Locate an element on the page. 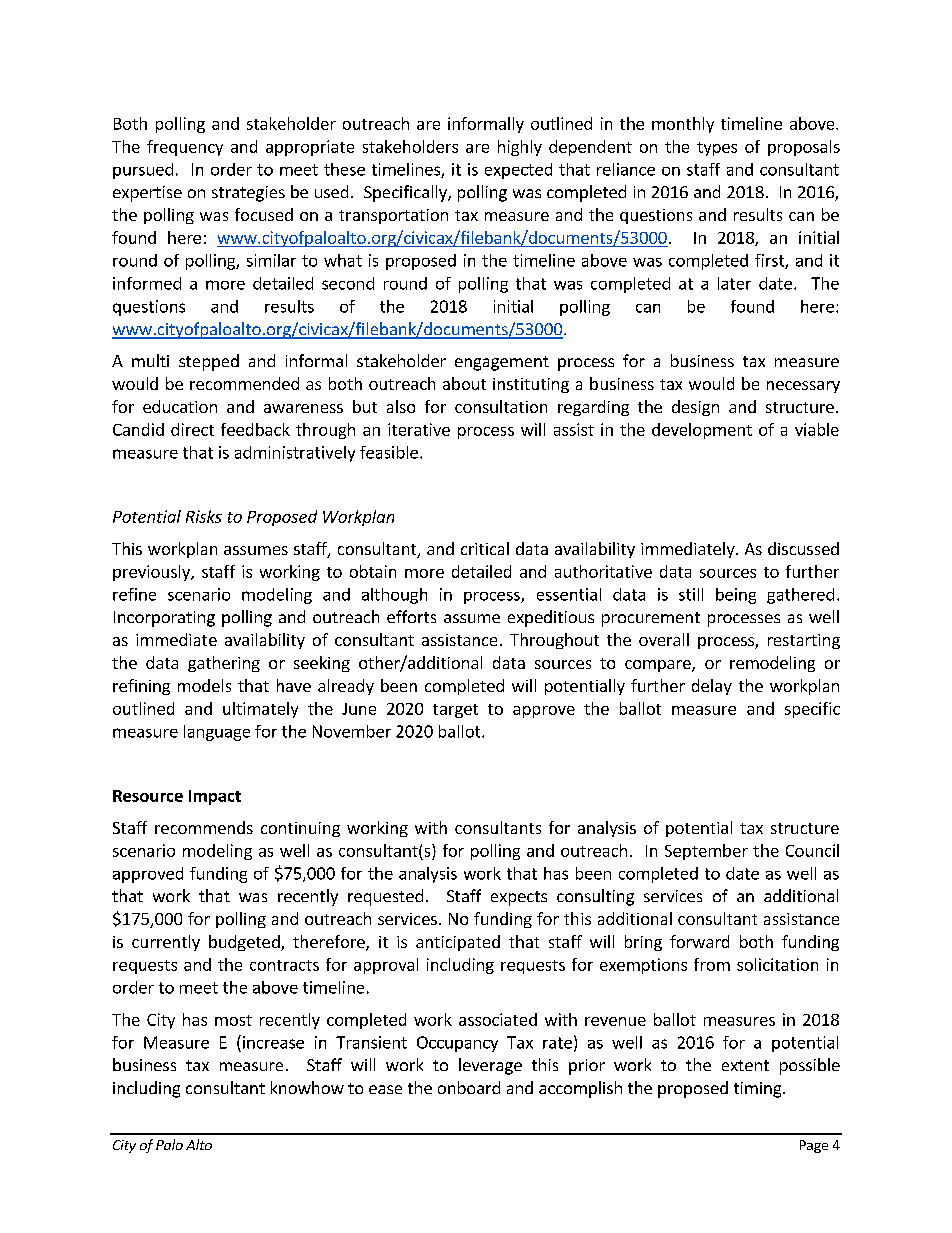  design is located at coordinates (695, 408).
